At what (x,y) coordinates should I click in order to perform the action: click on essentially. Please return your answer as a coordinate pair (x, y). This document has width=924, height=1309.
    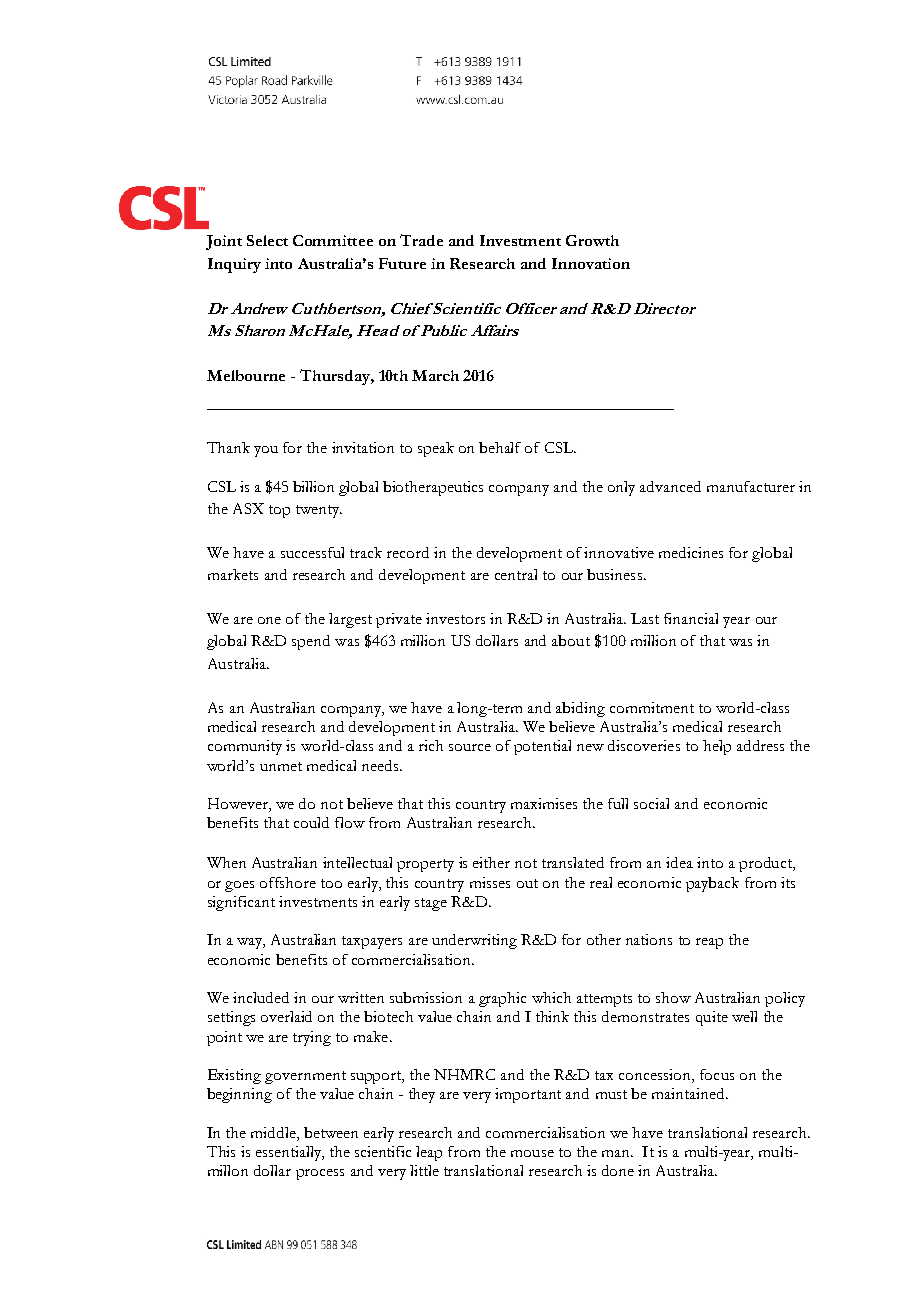
    Looking at the image, I should click on (290, 1153).
